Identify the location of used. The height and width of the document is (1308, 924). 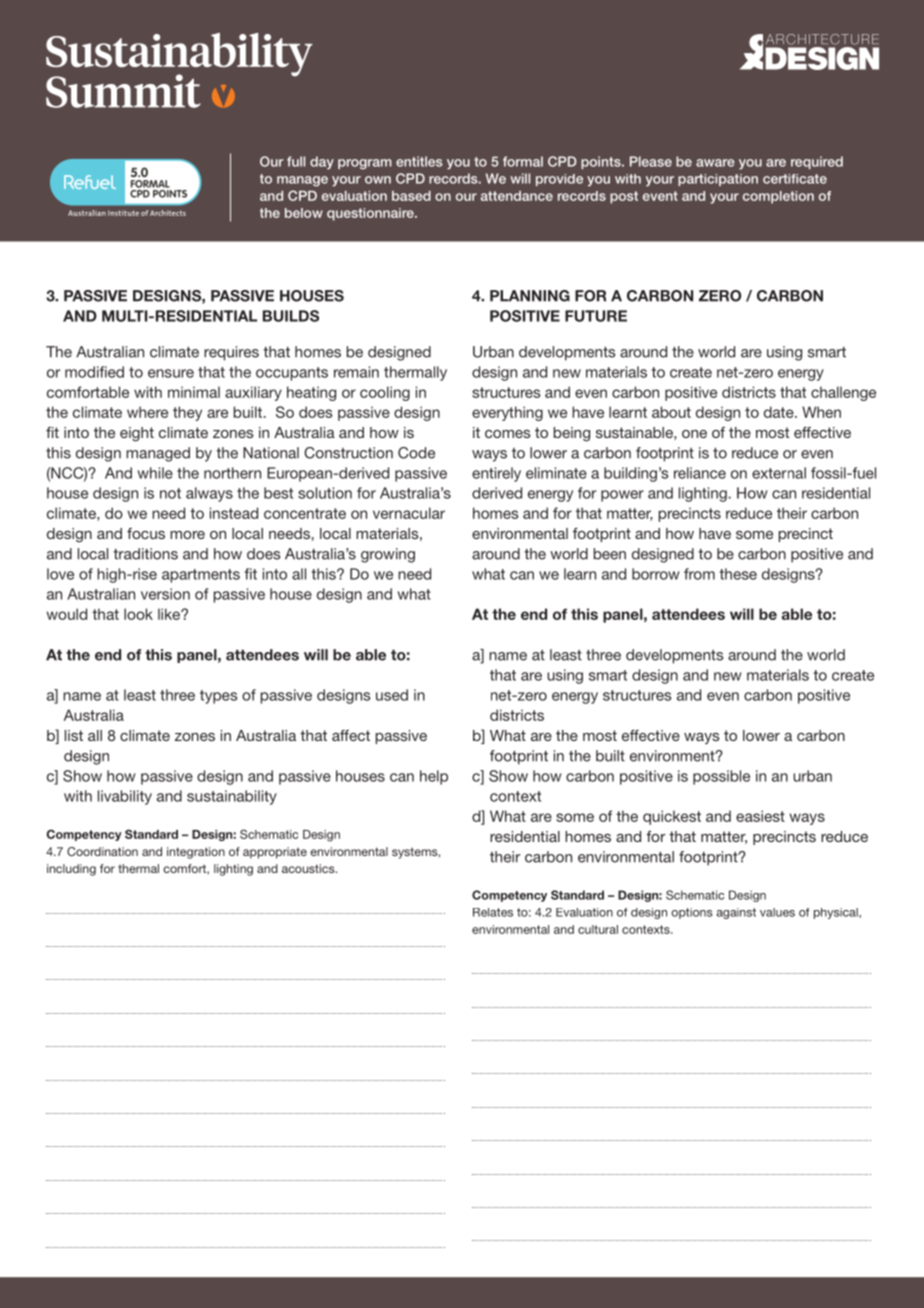
(392, 695).
